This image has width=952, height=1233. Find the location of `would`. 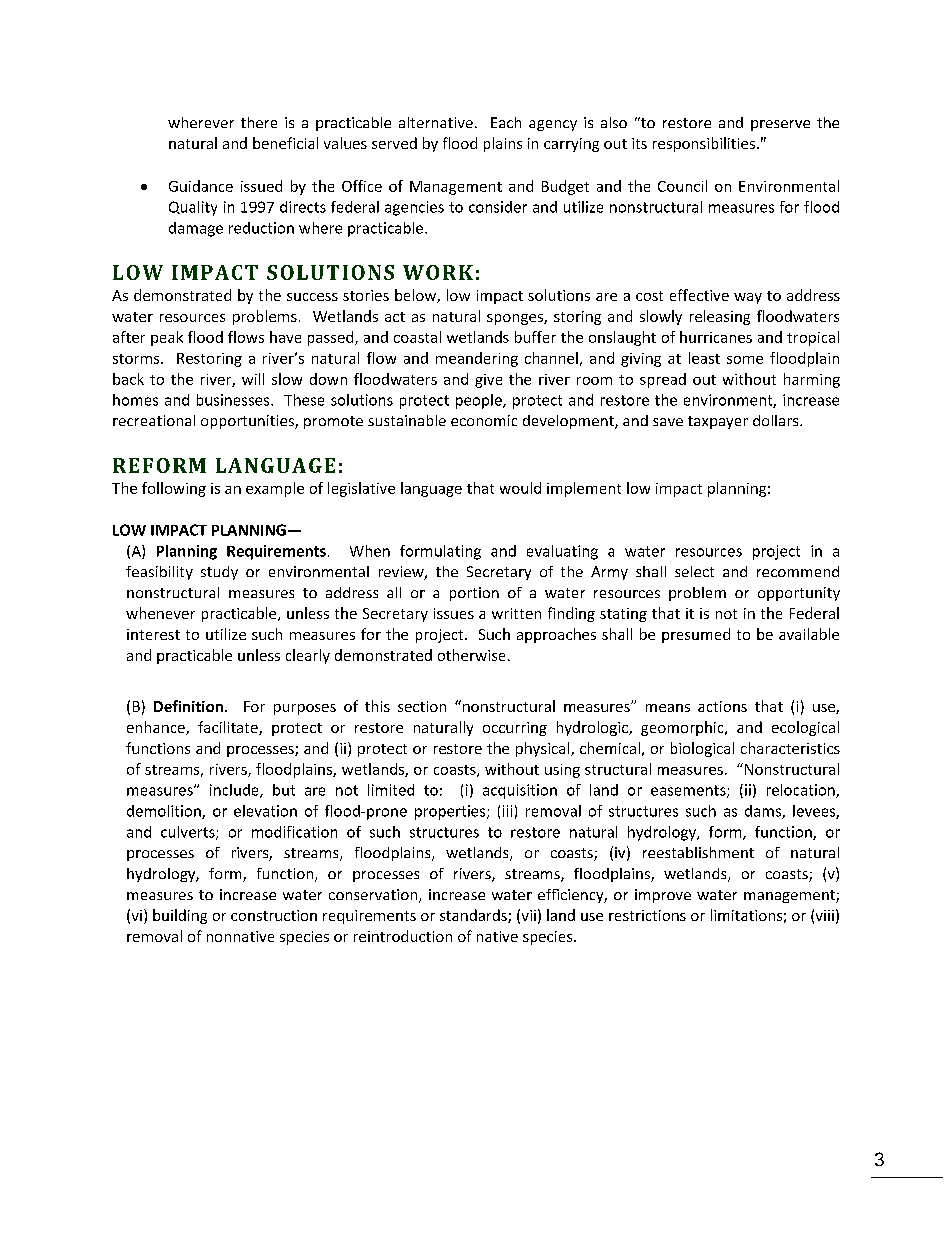

would is located at coordinates (520, 488).
